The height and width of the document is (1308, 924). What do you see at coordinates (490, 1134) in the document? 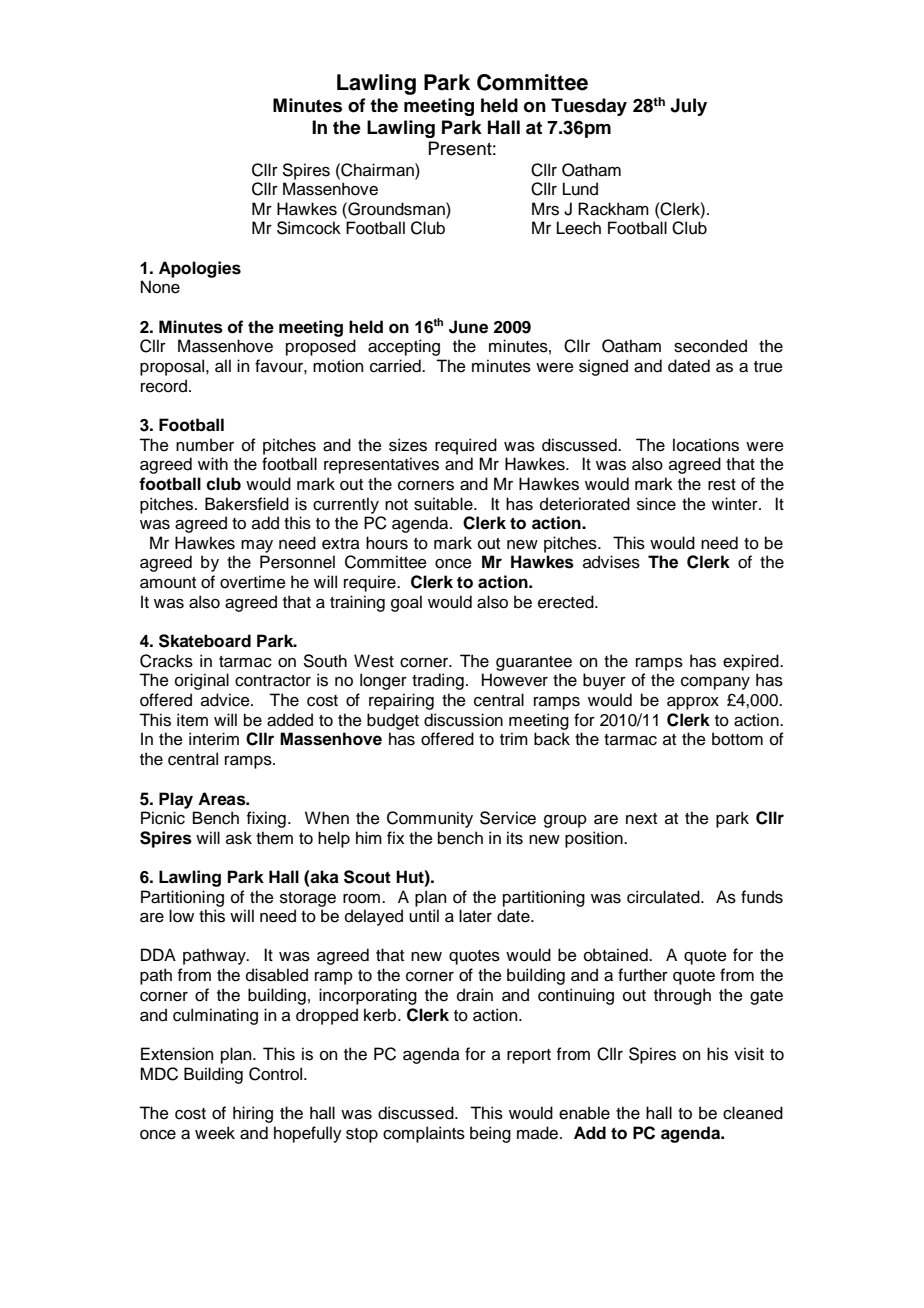
I see `being` at bounding box center [490, 1134].
